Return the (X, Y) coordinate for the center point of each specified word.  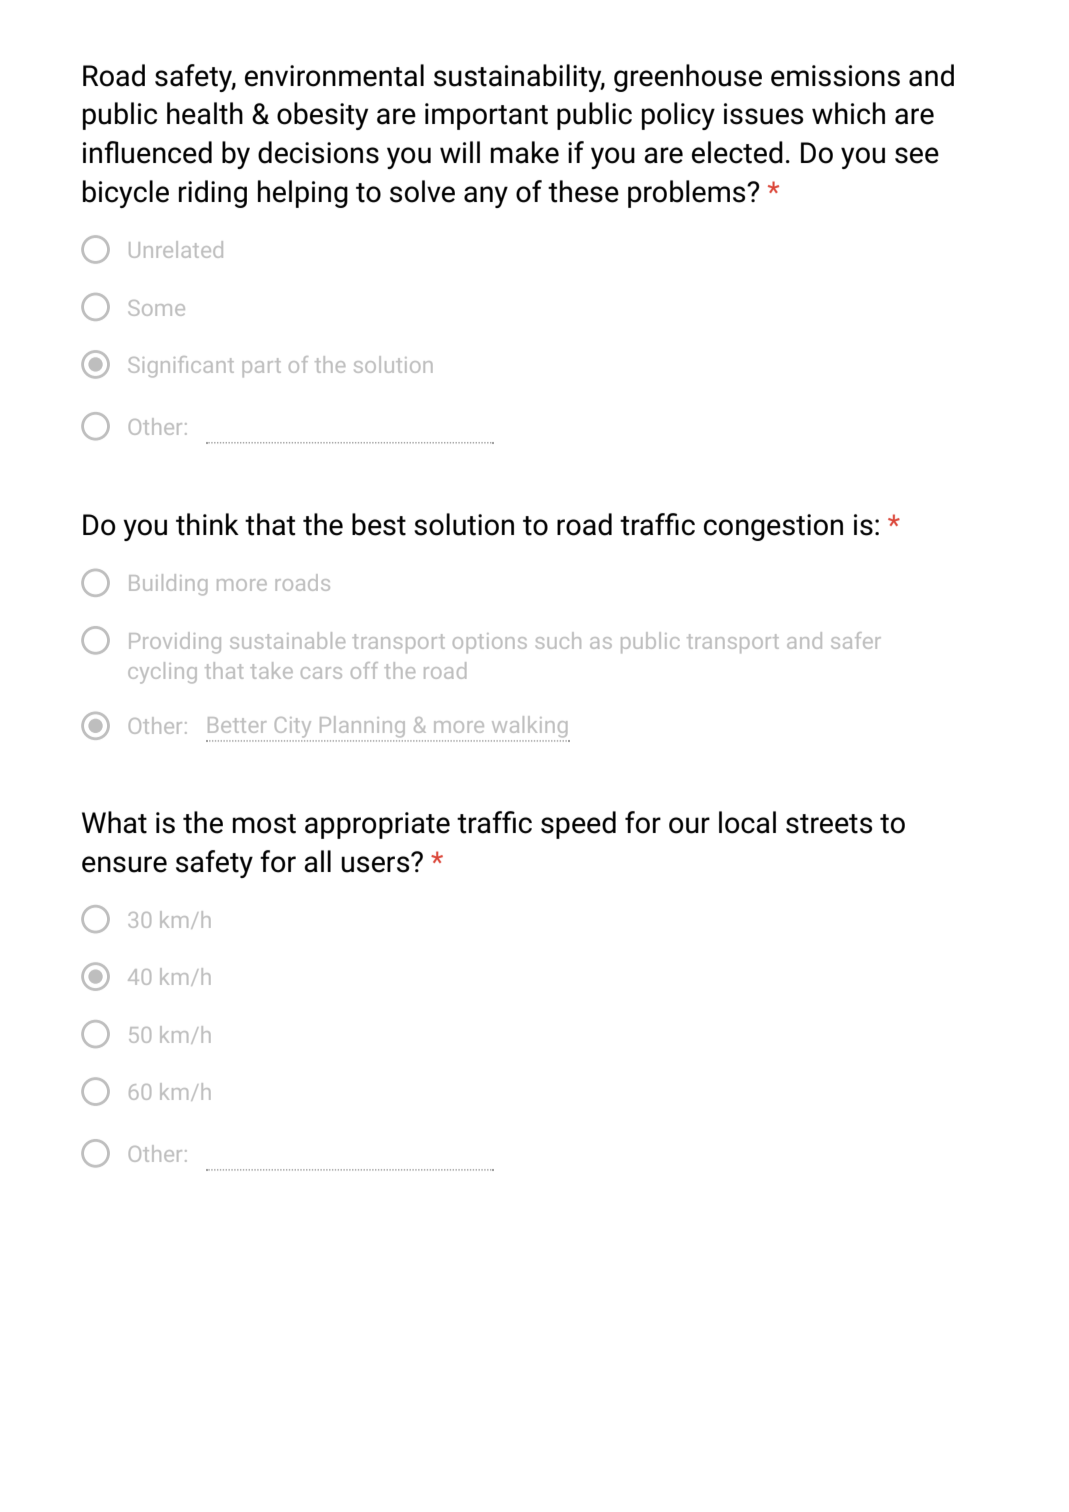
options (490, 643)
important (486, 116)
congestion (773, 527)
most (264, 824)
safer (856, 640)
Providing (175, 643)
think (207, 524)
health (205, 113)
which (848, 113)
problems (688, 194)
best (379, 524)
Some (156, 308)
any (486, 197)
